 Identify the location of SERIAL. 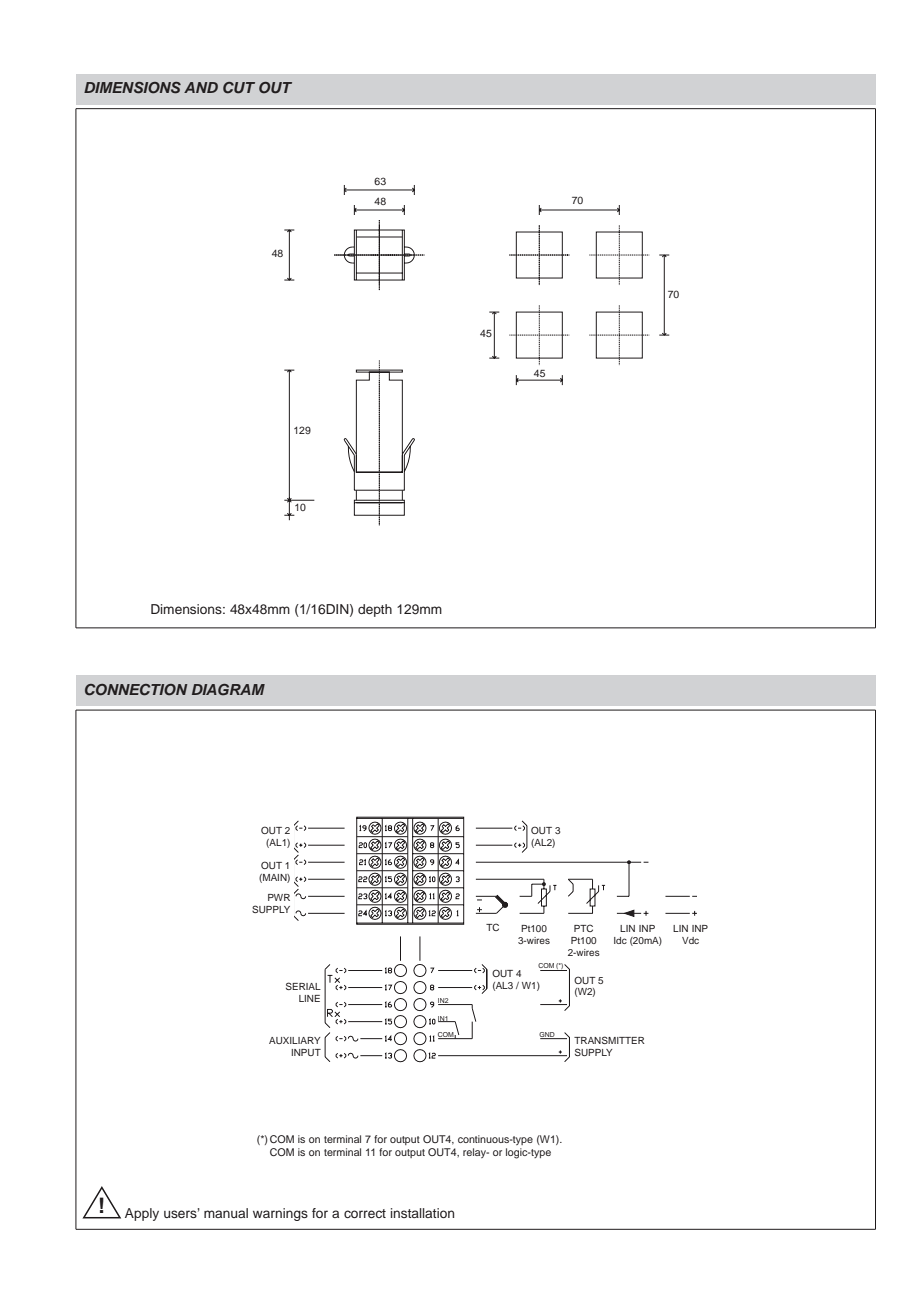
(303, 986).
